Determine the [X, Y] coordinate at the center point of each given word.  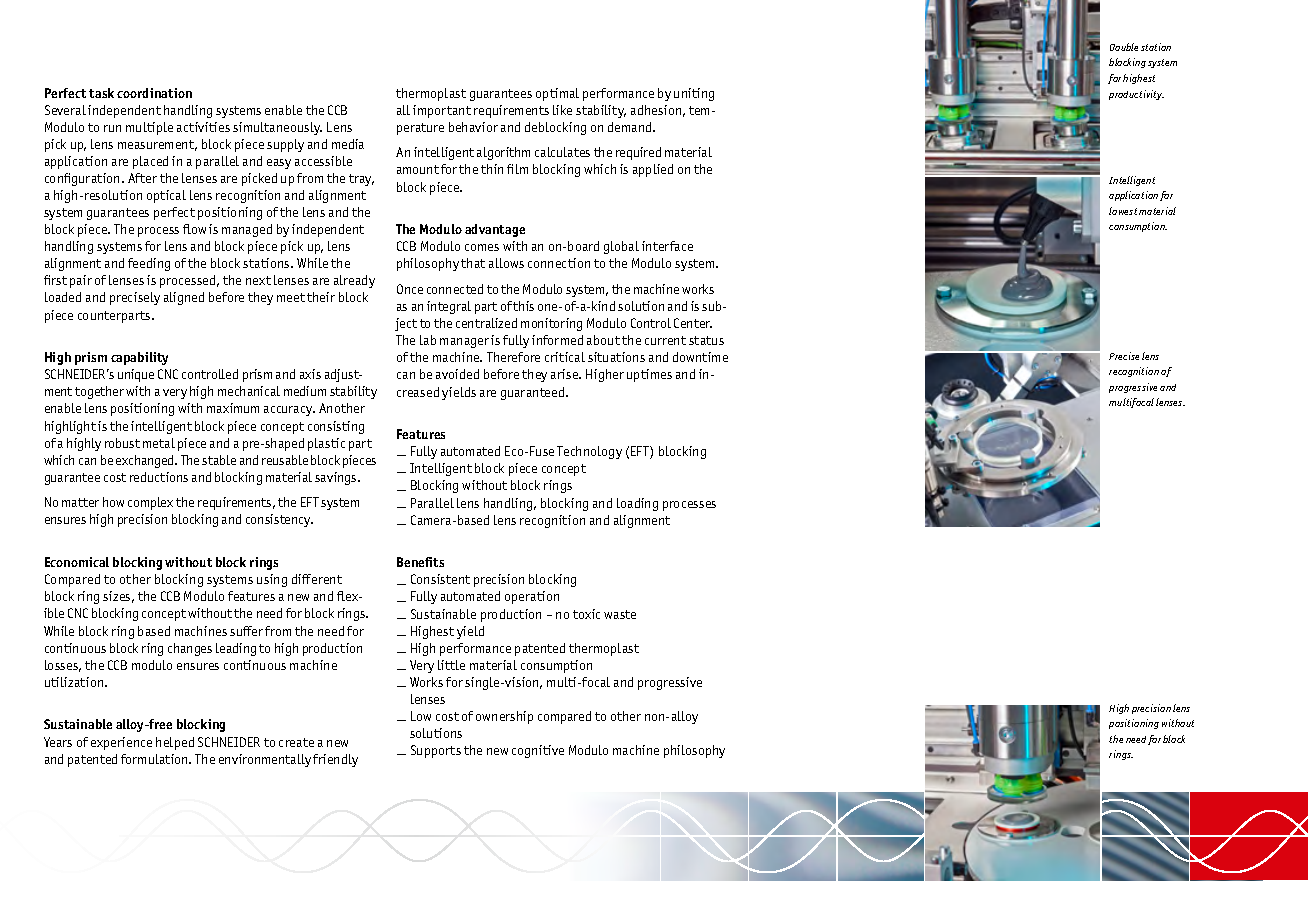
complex [150, 503]
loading [637, 504]
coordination [154, 93]
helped [175, 743]
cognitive [538, 751]
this [523, 306]
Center [693, 323]
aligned [184, 298]
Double [1124, 47]
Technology [589, 452]
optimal [557, 94]
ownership [504, 717]
